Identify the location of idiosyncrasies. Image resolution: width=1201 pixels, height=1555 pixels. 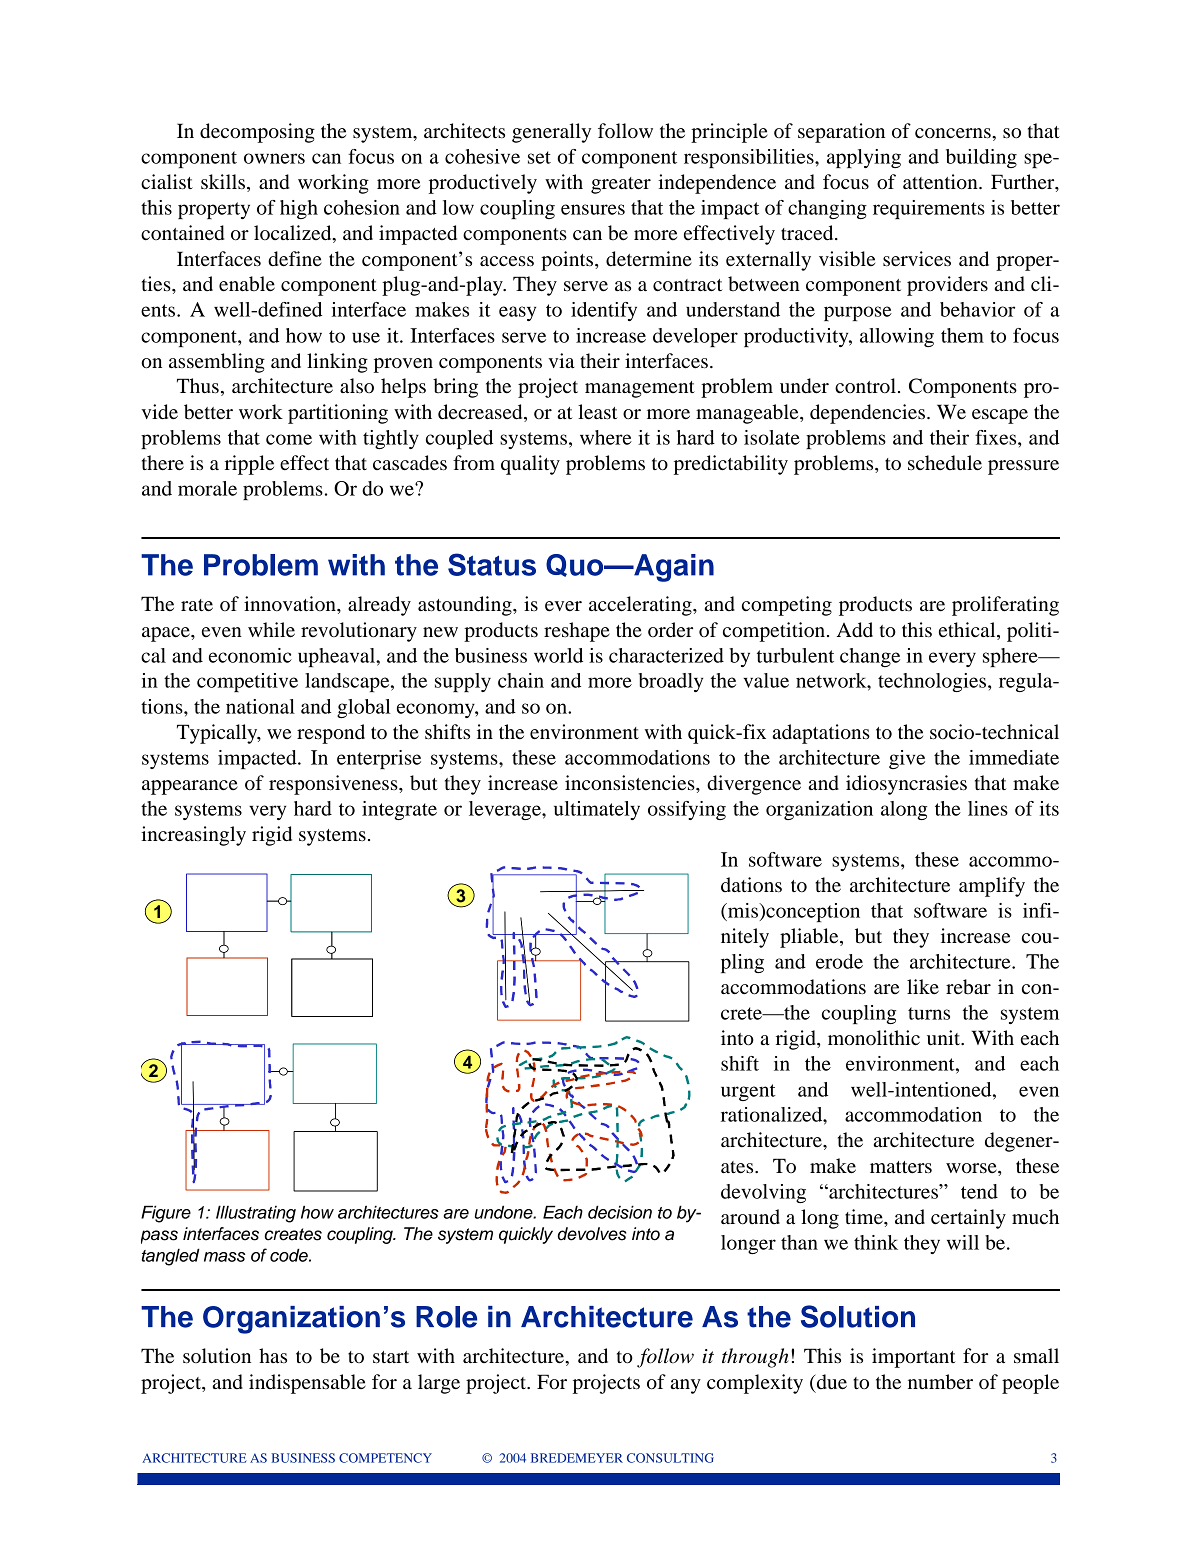
(906, 785).
